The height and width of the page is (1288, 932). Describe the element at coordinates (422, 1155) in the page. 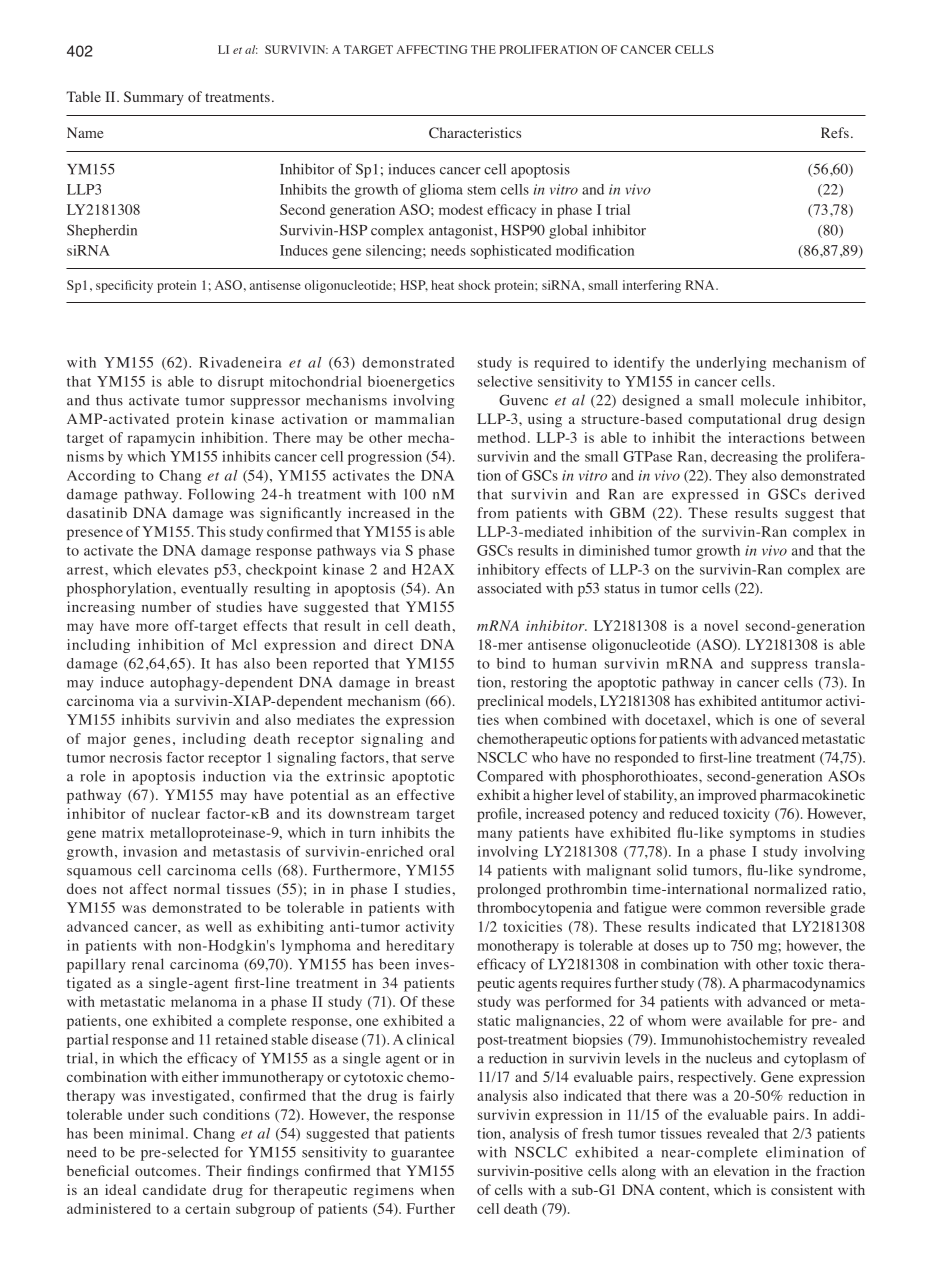

I see `guarantee` at that location.
